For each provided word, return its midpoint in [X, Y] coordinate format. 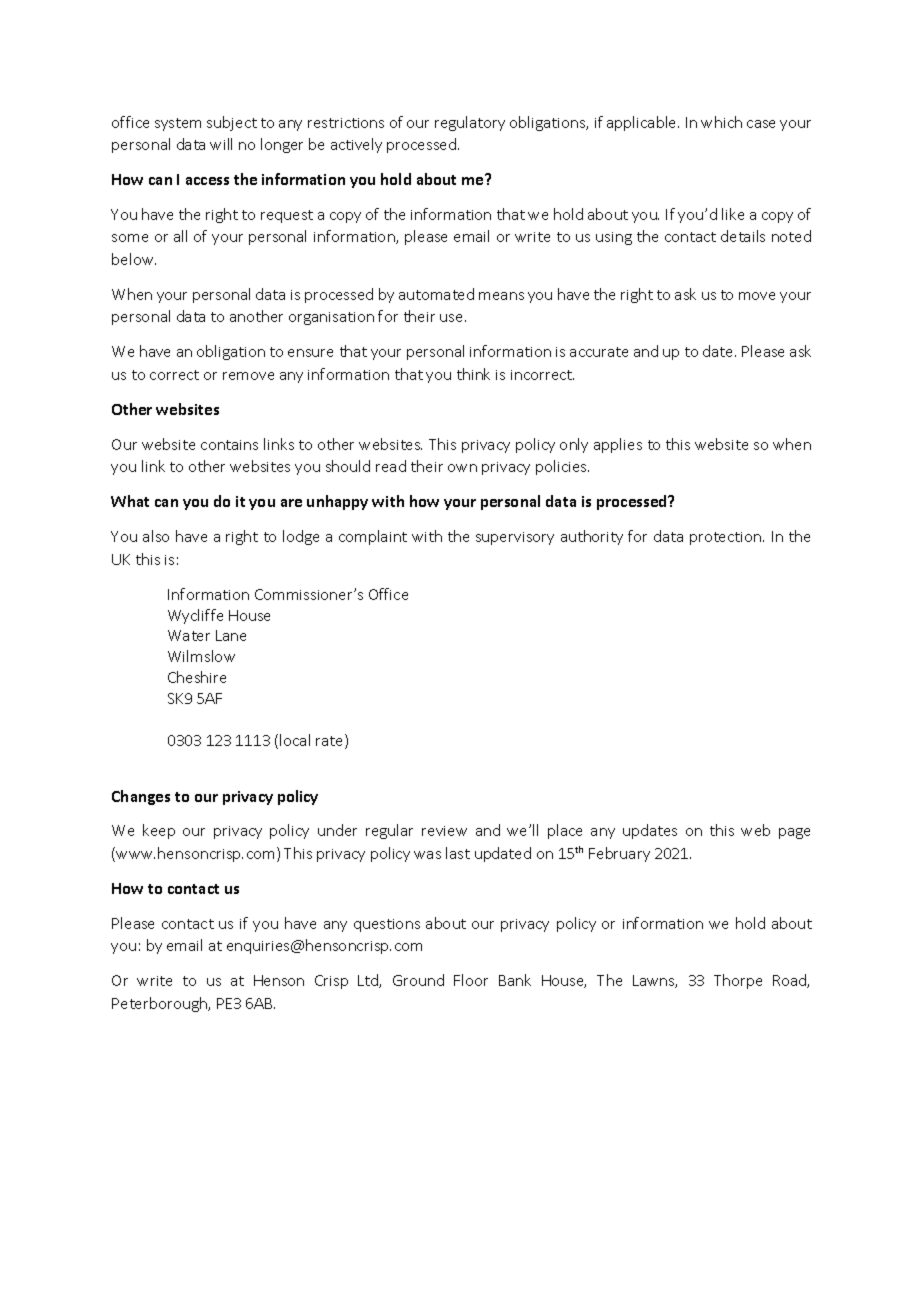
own [462, 468]
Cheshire [197, 677]
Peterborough [161, 1004]
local [295, 740]
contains [229, 445]
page [794, 833]
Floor [471, 980]
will [221, 144]
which [721, 122]
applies [618, 445]
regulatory [470, 123]
